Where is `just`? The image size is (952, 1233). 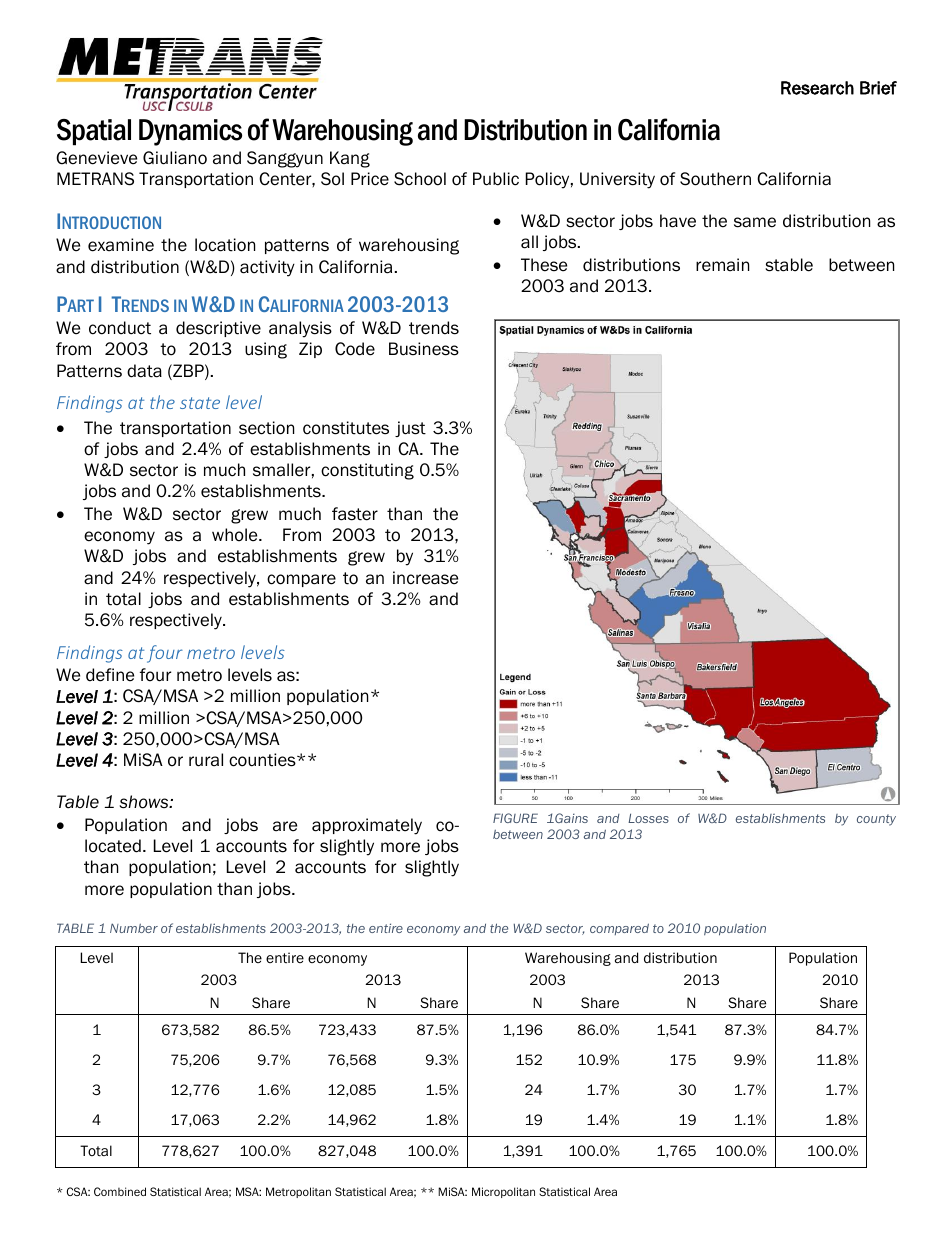
just is located at coordinates (410, 429).
